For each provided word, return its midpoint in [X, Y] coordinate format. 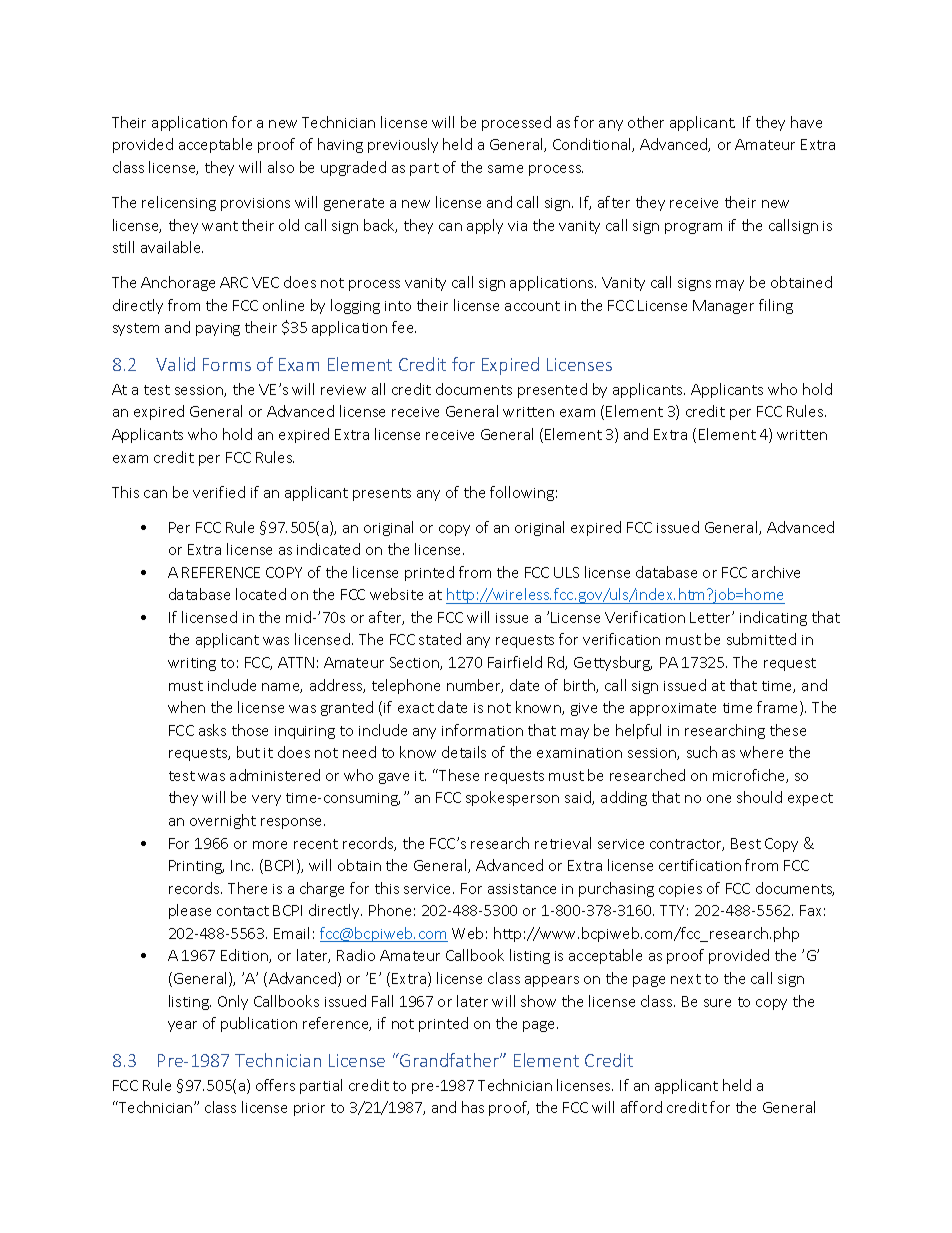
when [186, 707]
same [505, 169]
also [281, 167]
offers [275, 1085]
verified [219, 492]
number [475, 686]
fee [404, 327]
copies [680, 890]
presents [382, 494]
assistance [522, 889]
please [190, 911]
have [806, 122]
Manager [723, 307]
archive [776, 572]
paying [218, 329]
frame [779, 708]
